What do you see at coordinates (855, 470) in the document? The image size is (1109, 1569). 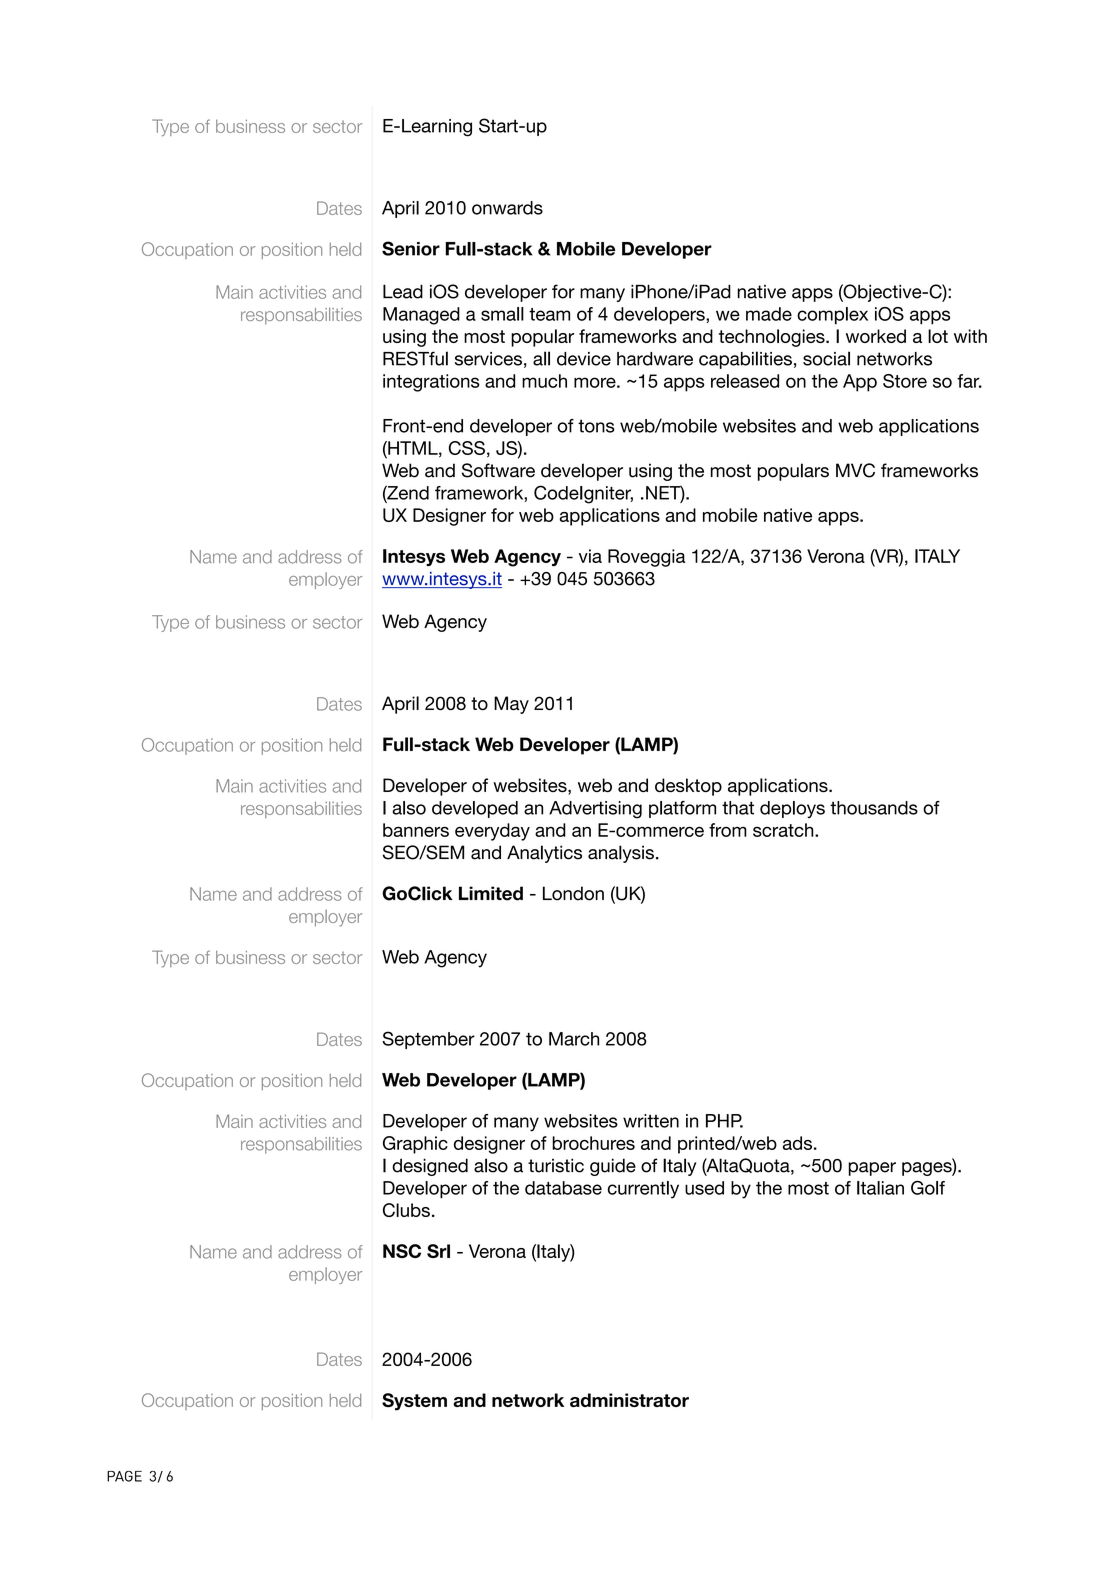 I see `MVC` at bounding box center [855, 470].
